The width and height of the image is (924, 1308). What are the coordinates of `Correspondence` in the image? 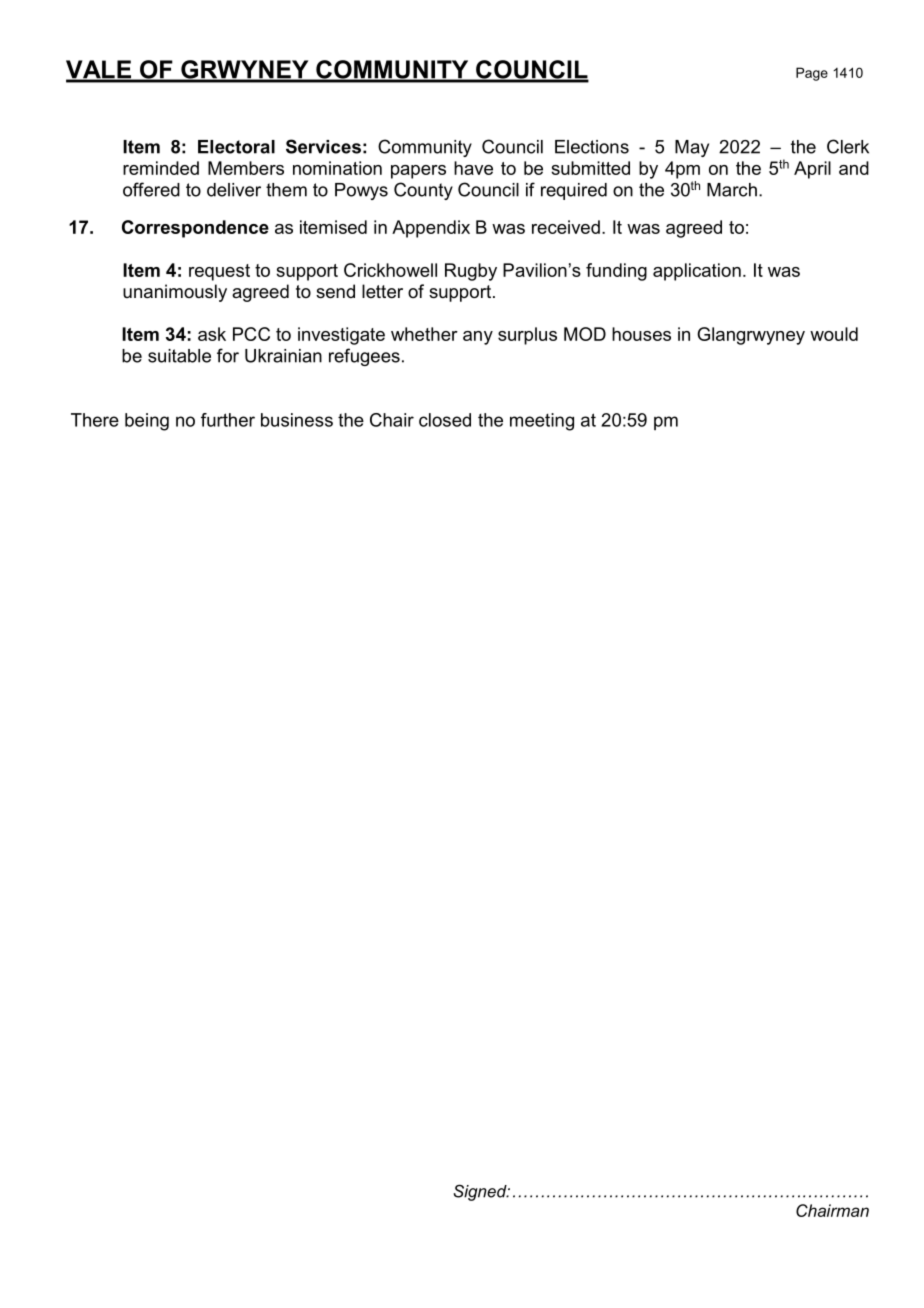 It's located at (195, 229).
